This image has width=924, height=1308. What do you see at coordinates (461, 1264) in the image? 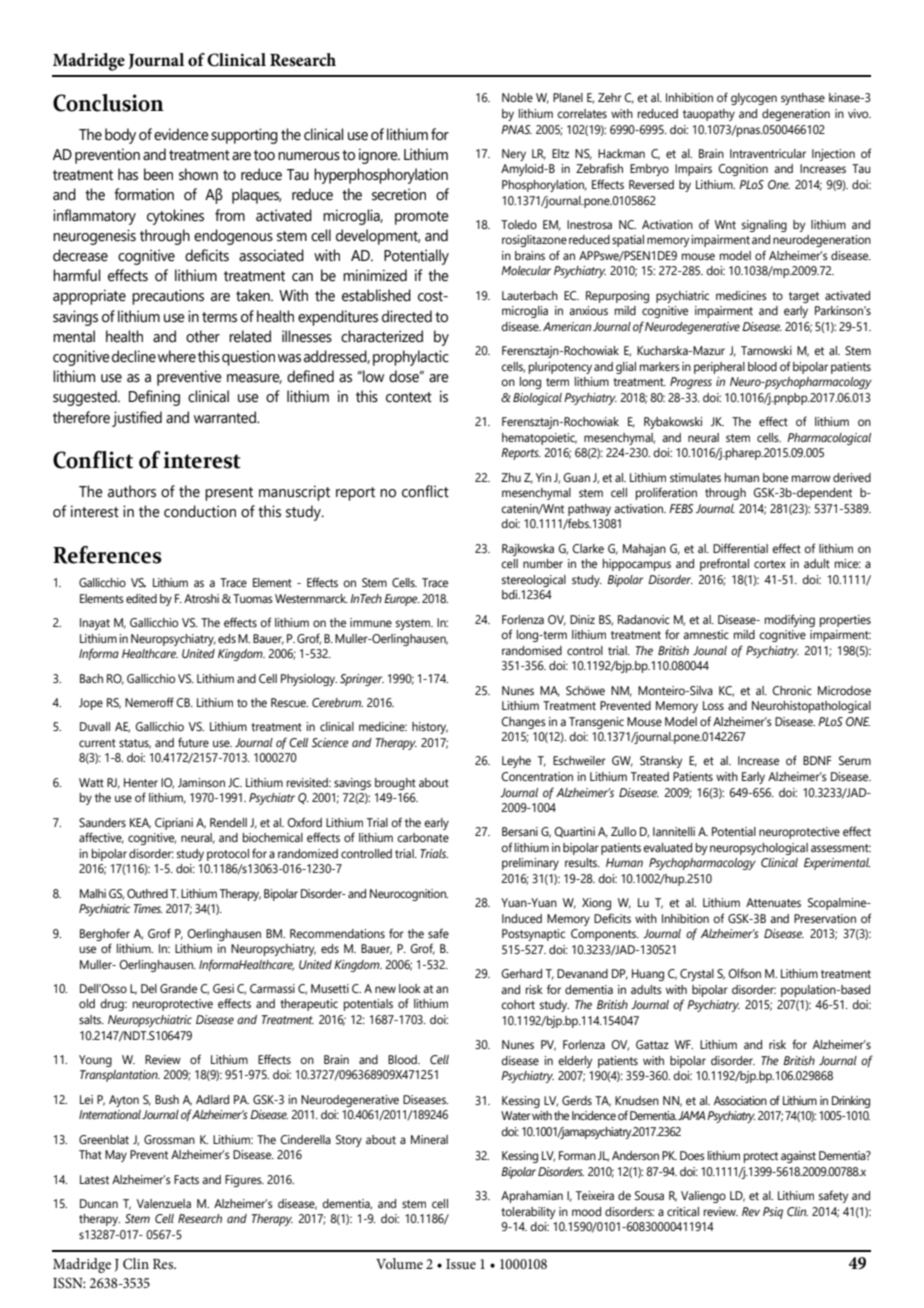
I see `Issue` at bounding box center [461, 1264].
